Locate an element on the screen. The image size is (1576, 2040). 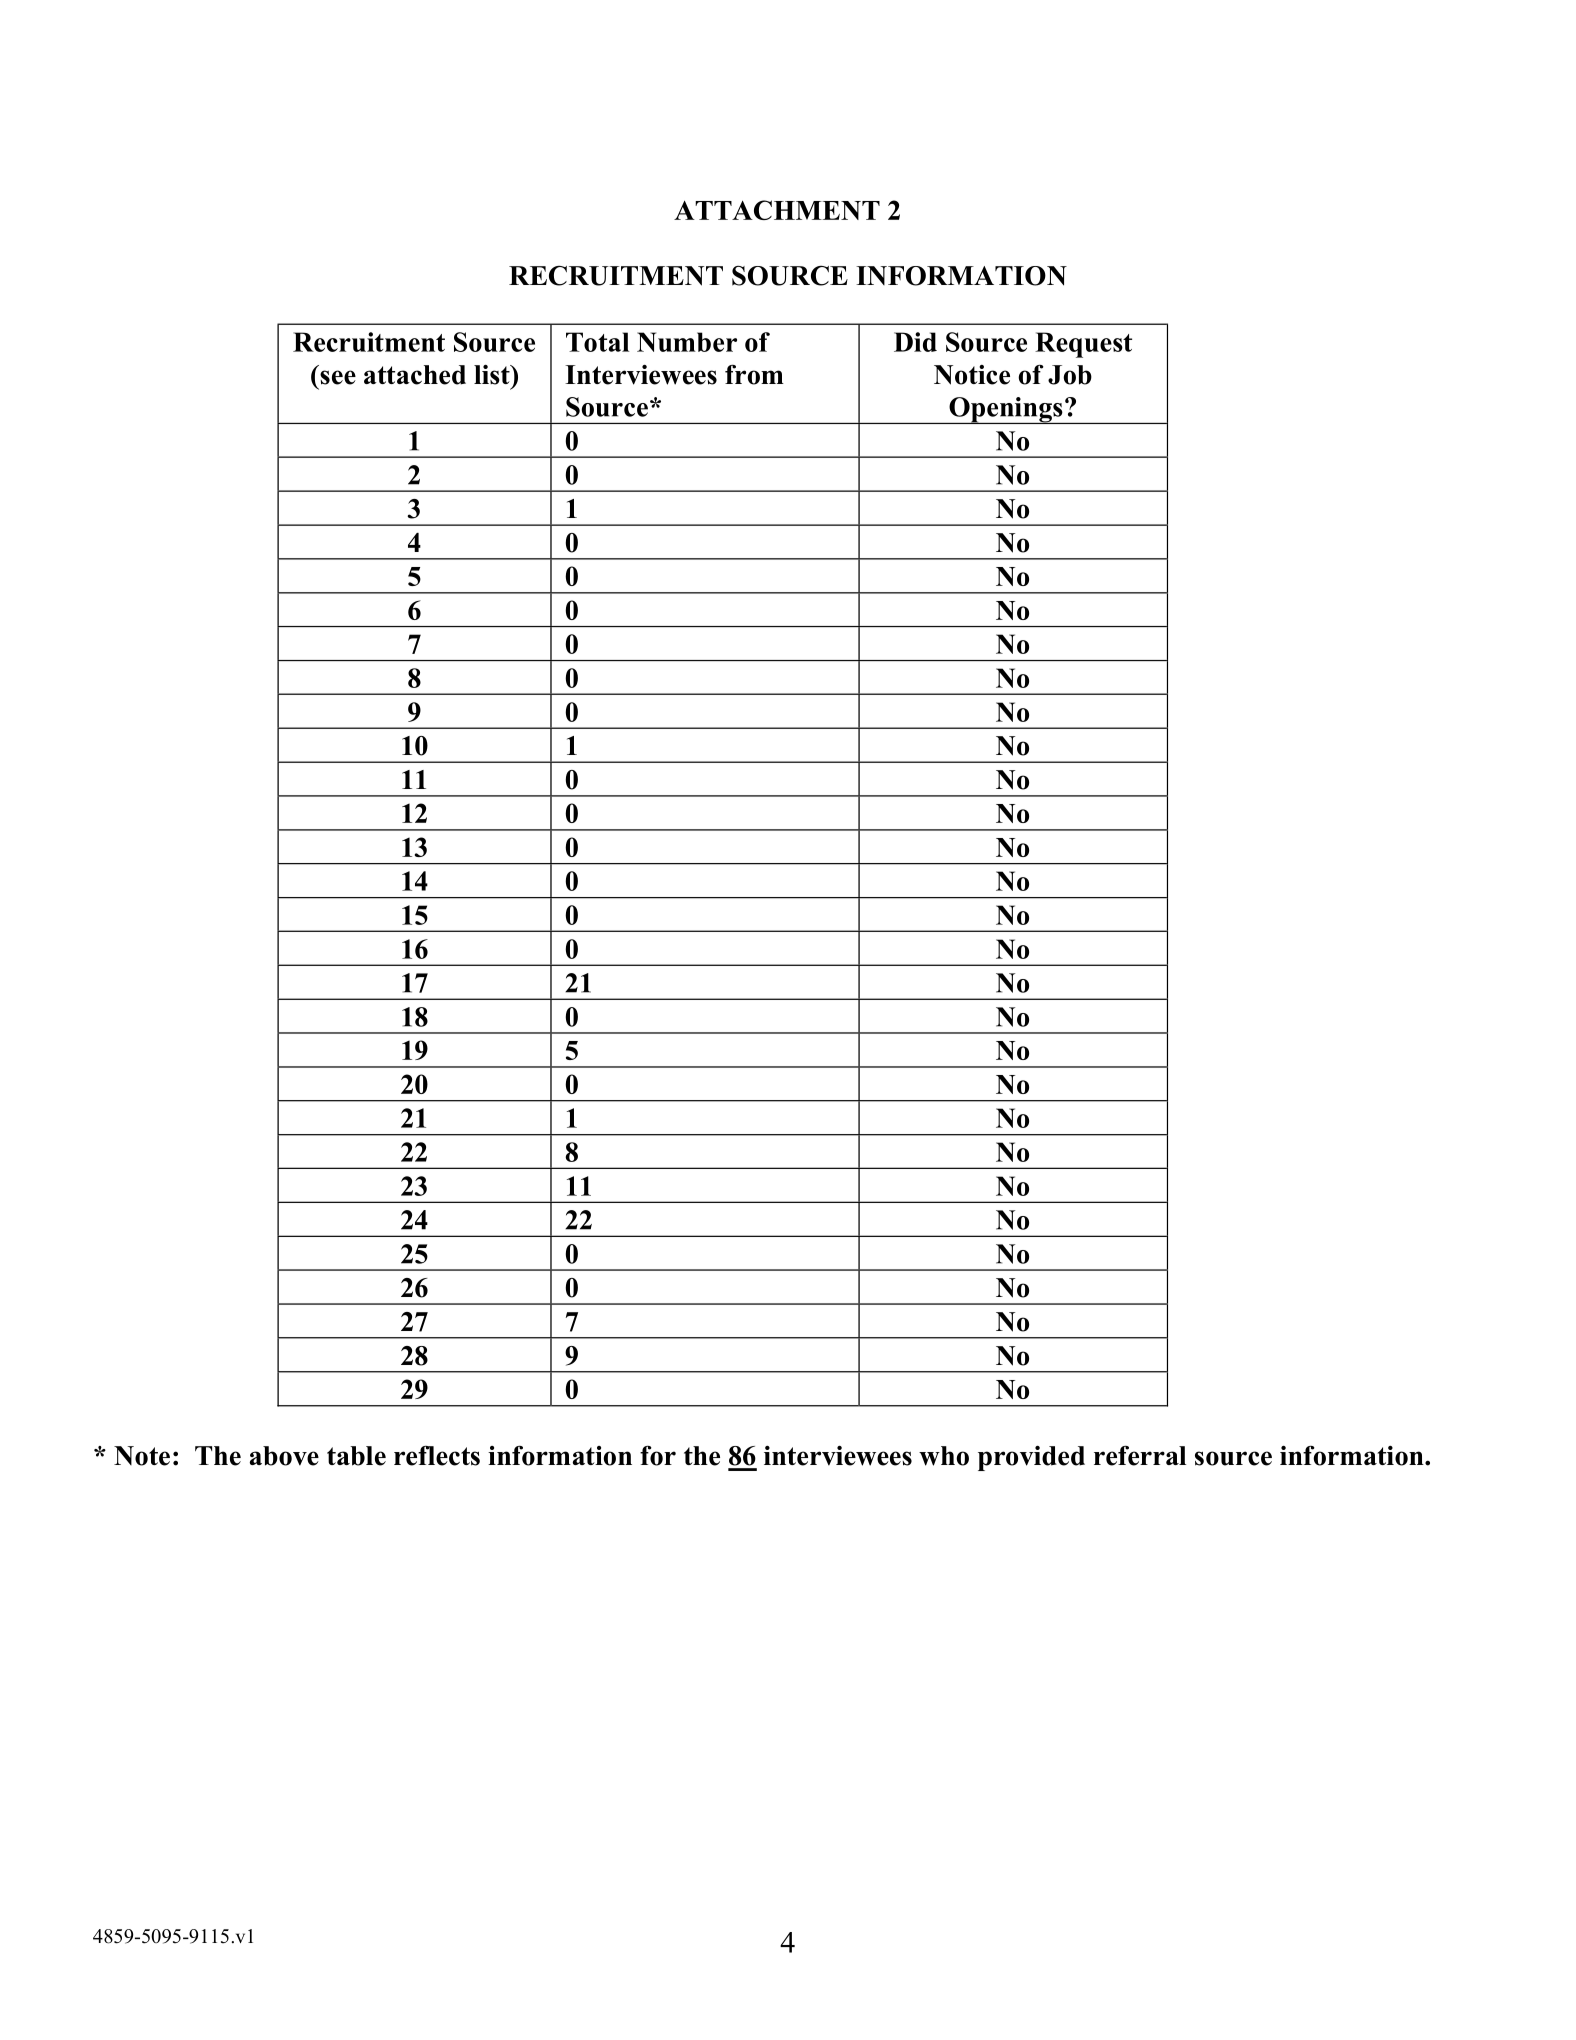
above is located at coordinates (284, 1456).
